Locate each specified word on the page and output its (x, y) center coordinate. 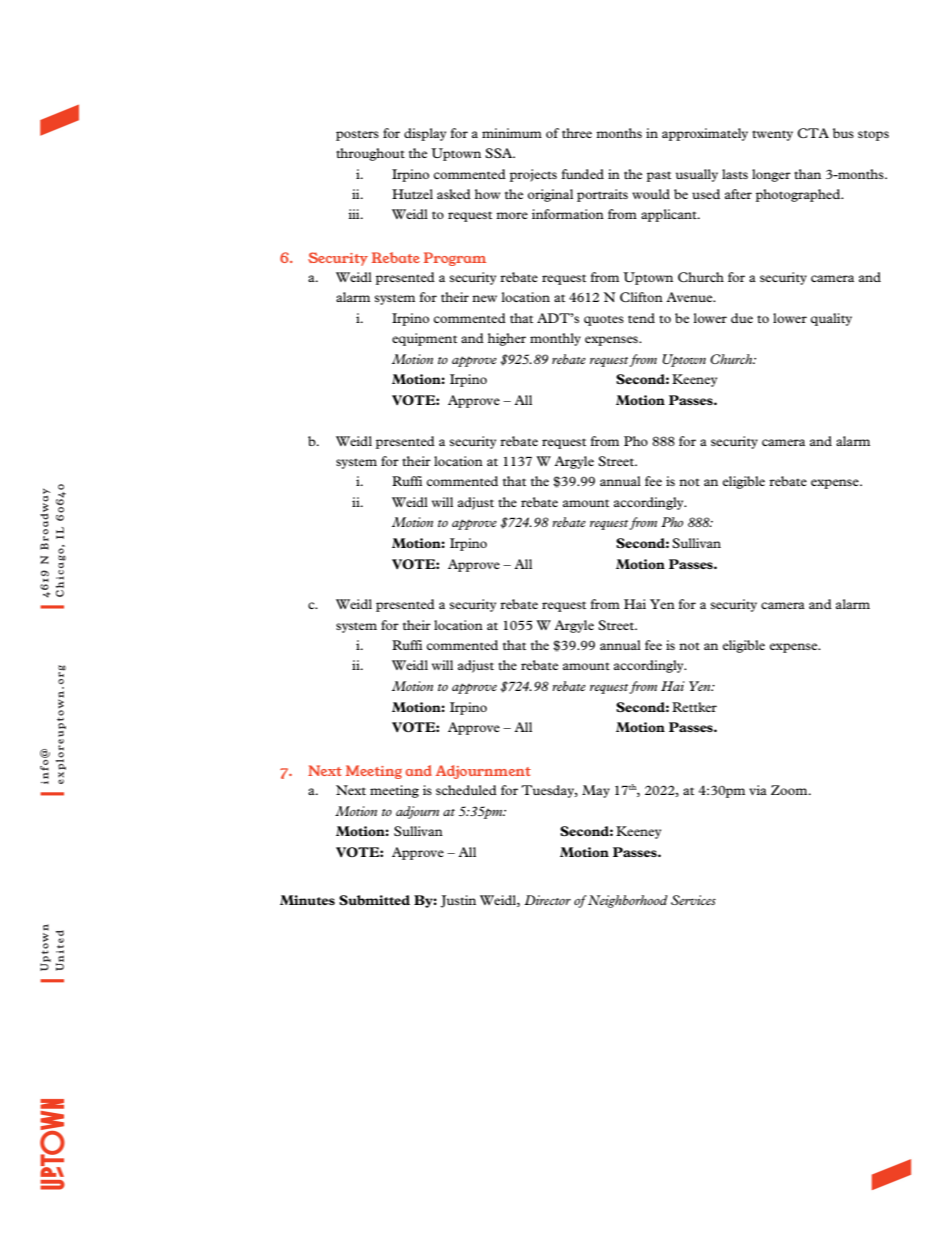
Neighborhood (628, 901)
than (807, 174)
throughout (370, 154)
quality (831, 319)
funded (582, 174)
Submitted (374, 900)
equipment (424, 339)
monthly (555, 339)
